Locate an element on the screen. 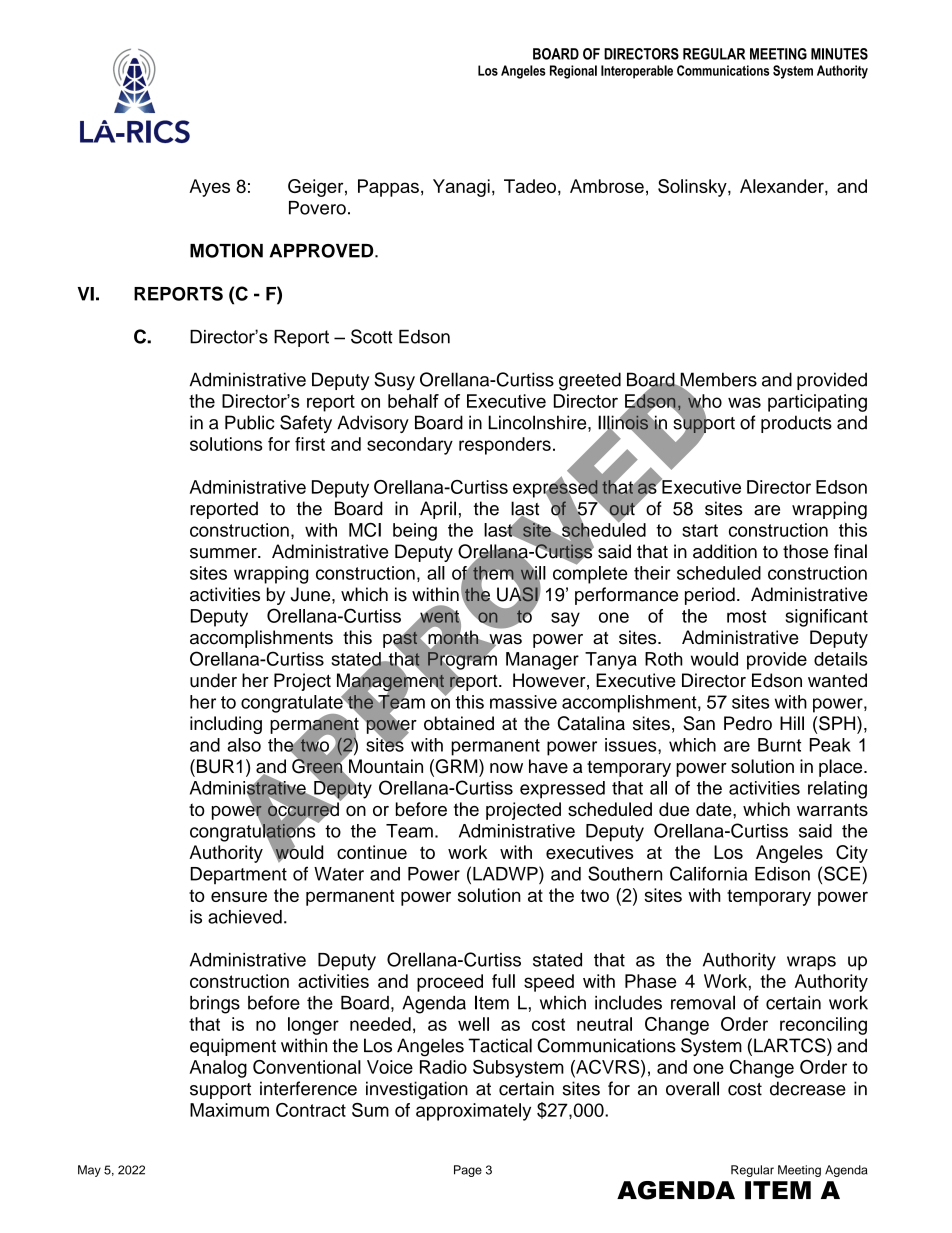 The image size is (952, 1233). summer is located at coordinates (224, 553).
